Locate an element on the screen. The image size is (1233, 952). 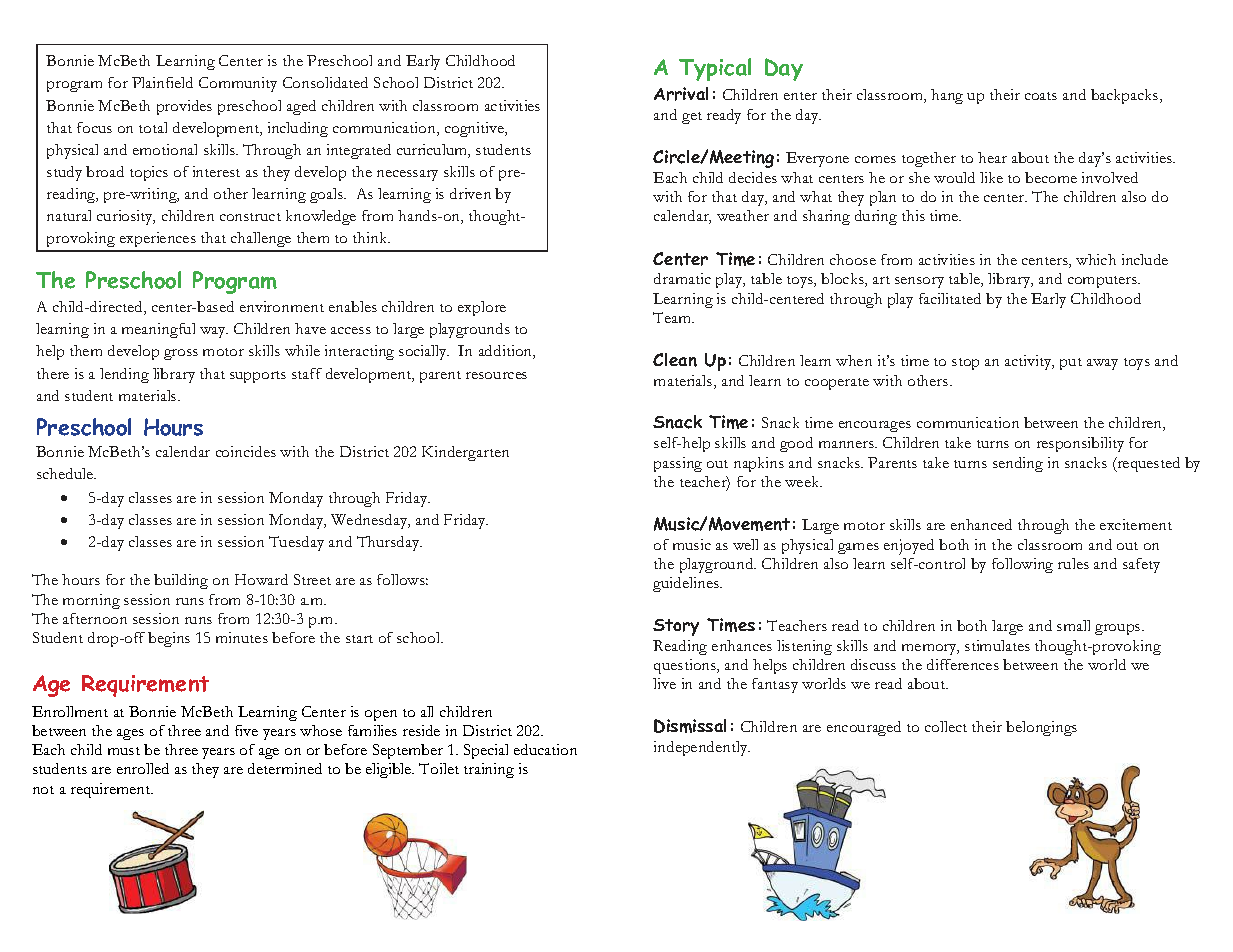
enrolled is located at coordinates (143, 768).
